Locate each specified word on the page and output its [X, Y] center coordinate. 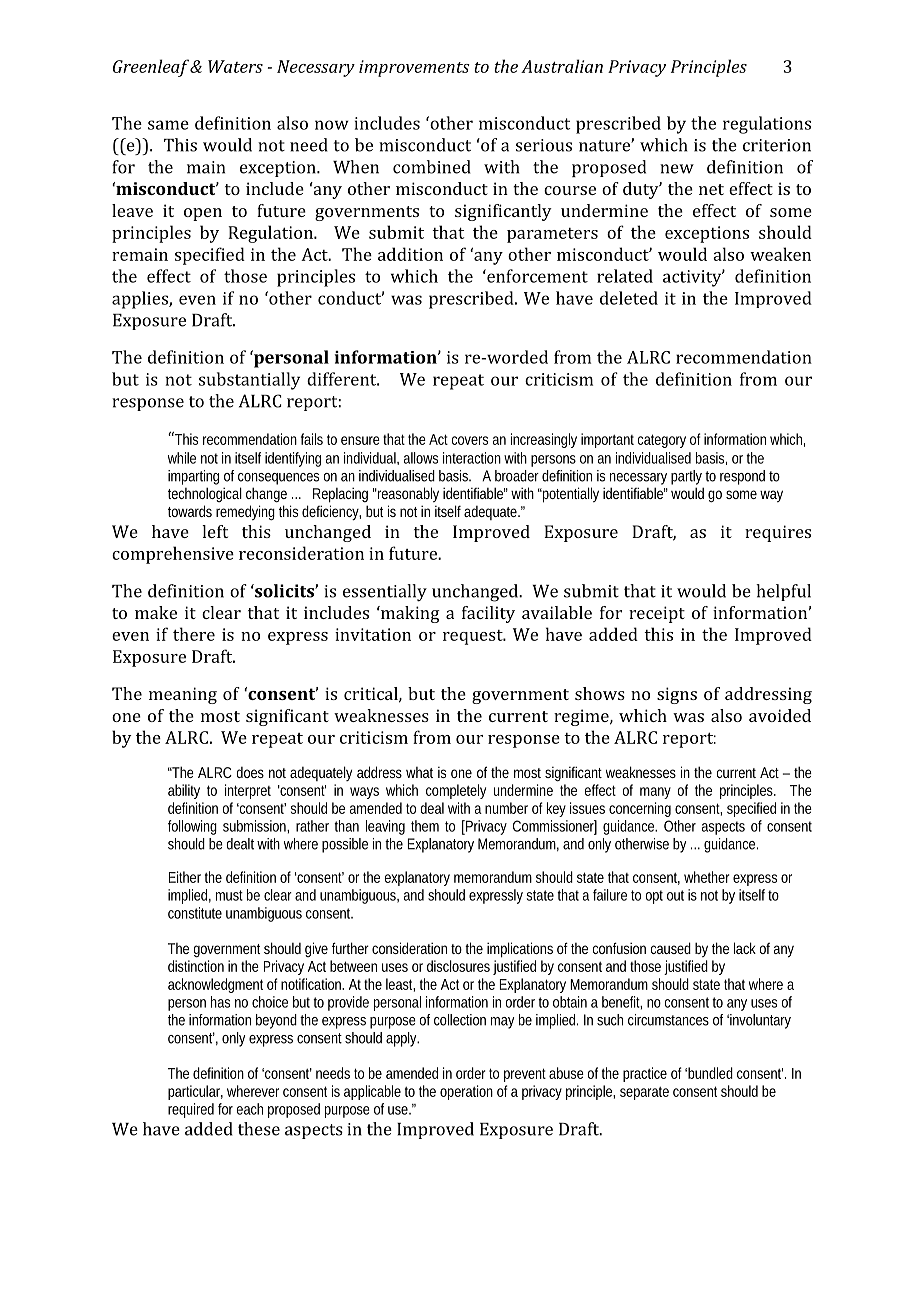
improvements [414, 68]
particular [195, 1092]
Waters [235, 66]
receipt [657, 614]
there [194, 634]
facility [488, 614]
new [677, 169]
